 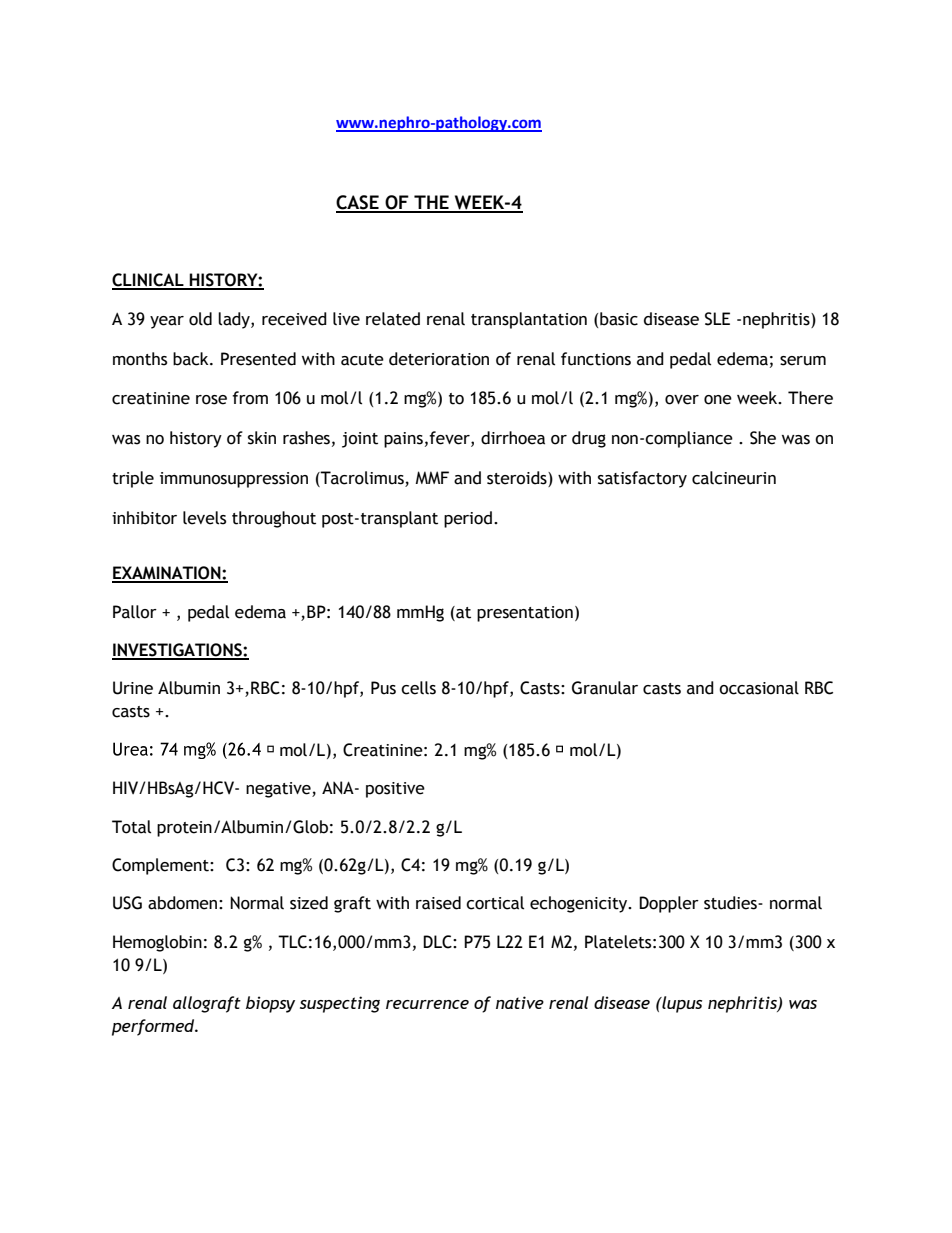 What do you see at coordinates (734, 478) in the document?
I see `calcineurin` at bounding box center [734, 478].
